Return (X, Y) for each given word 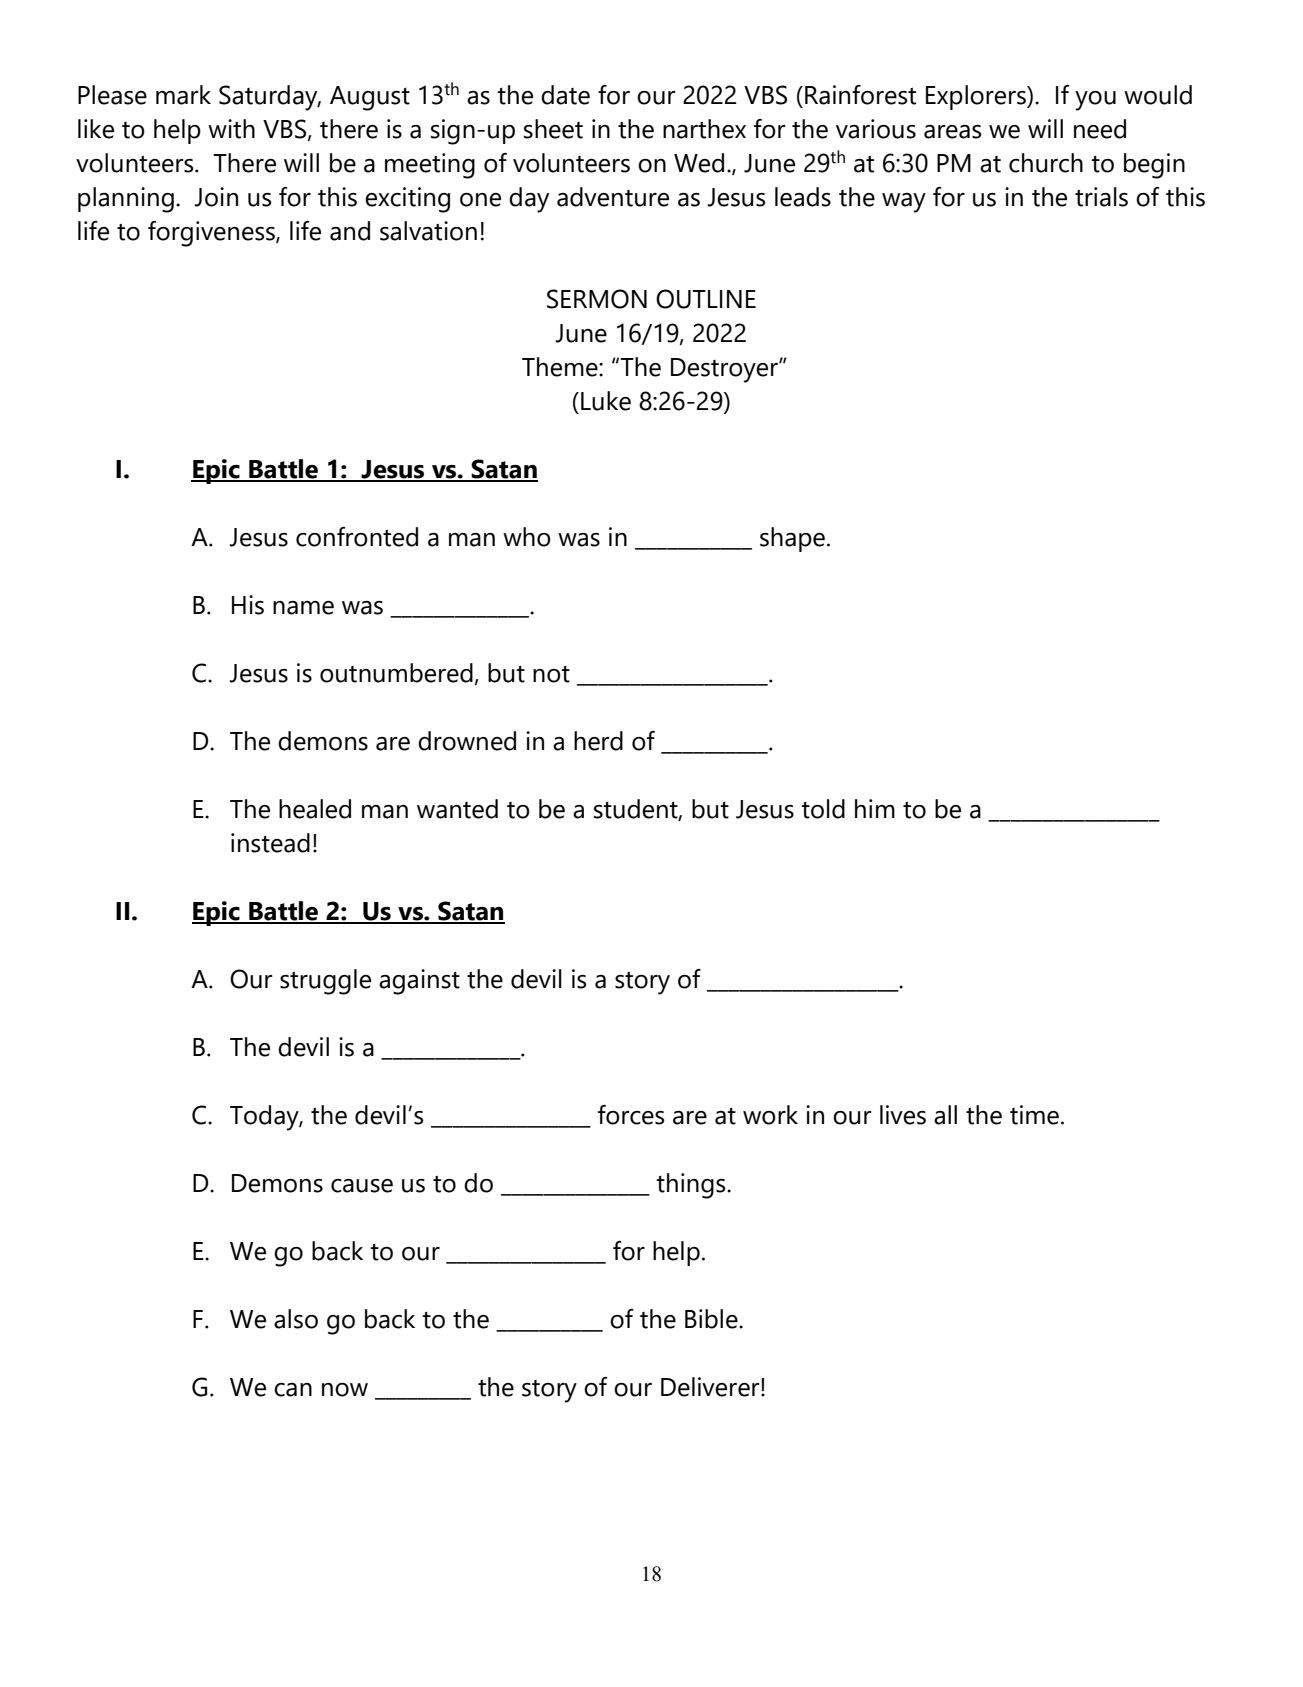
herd (598, 741)
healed (315, 809)
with (231, 129)
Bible (712, 1319)
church (1046, 163)
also (296, 1319)
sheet (553, 129)
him (875, 808)
